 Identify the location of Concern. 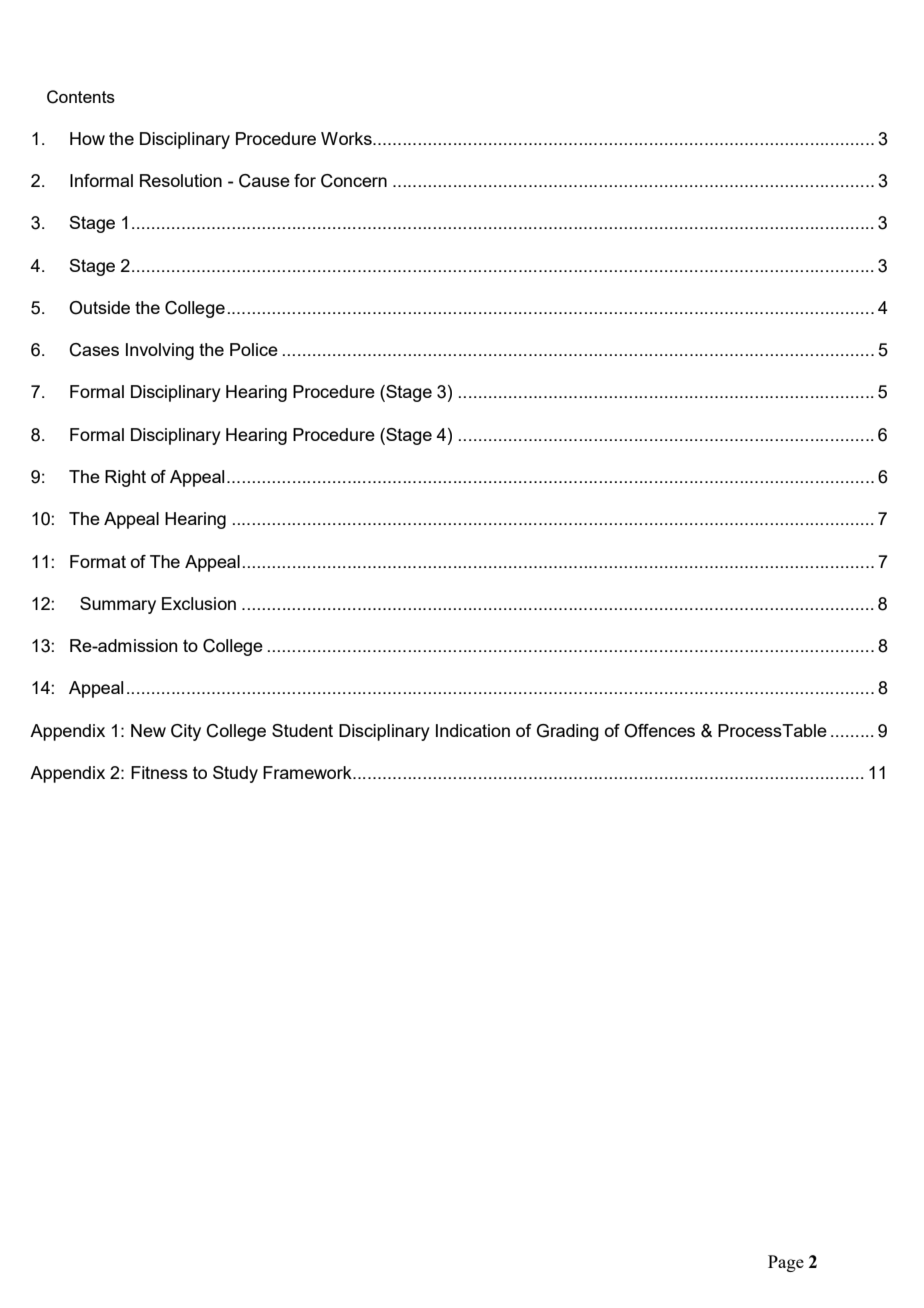
(354, 181).
